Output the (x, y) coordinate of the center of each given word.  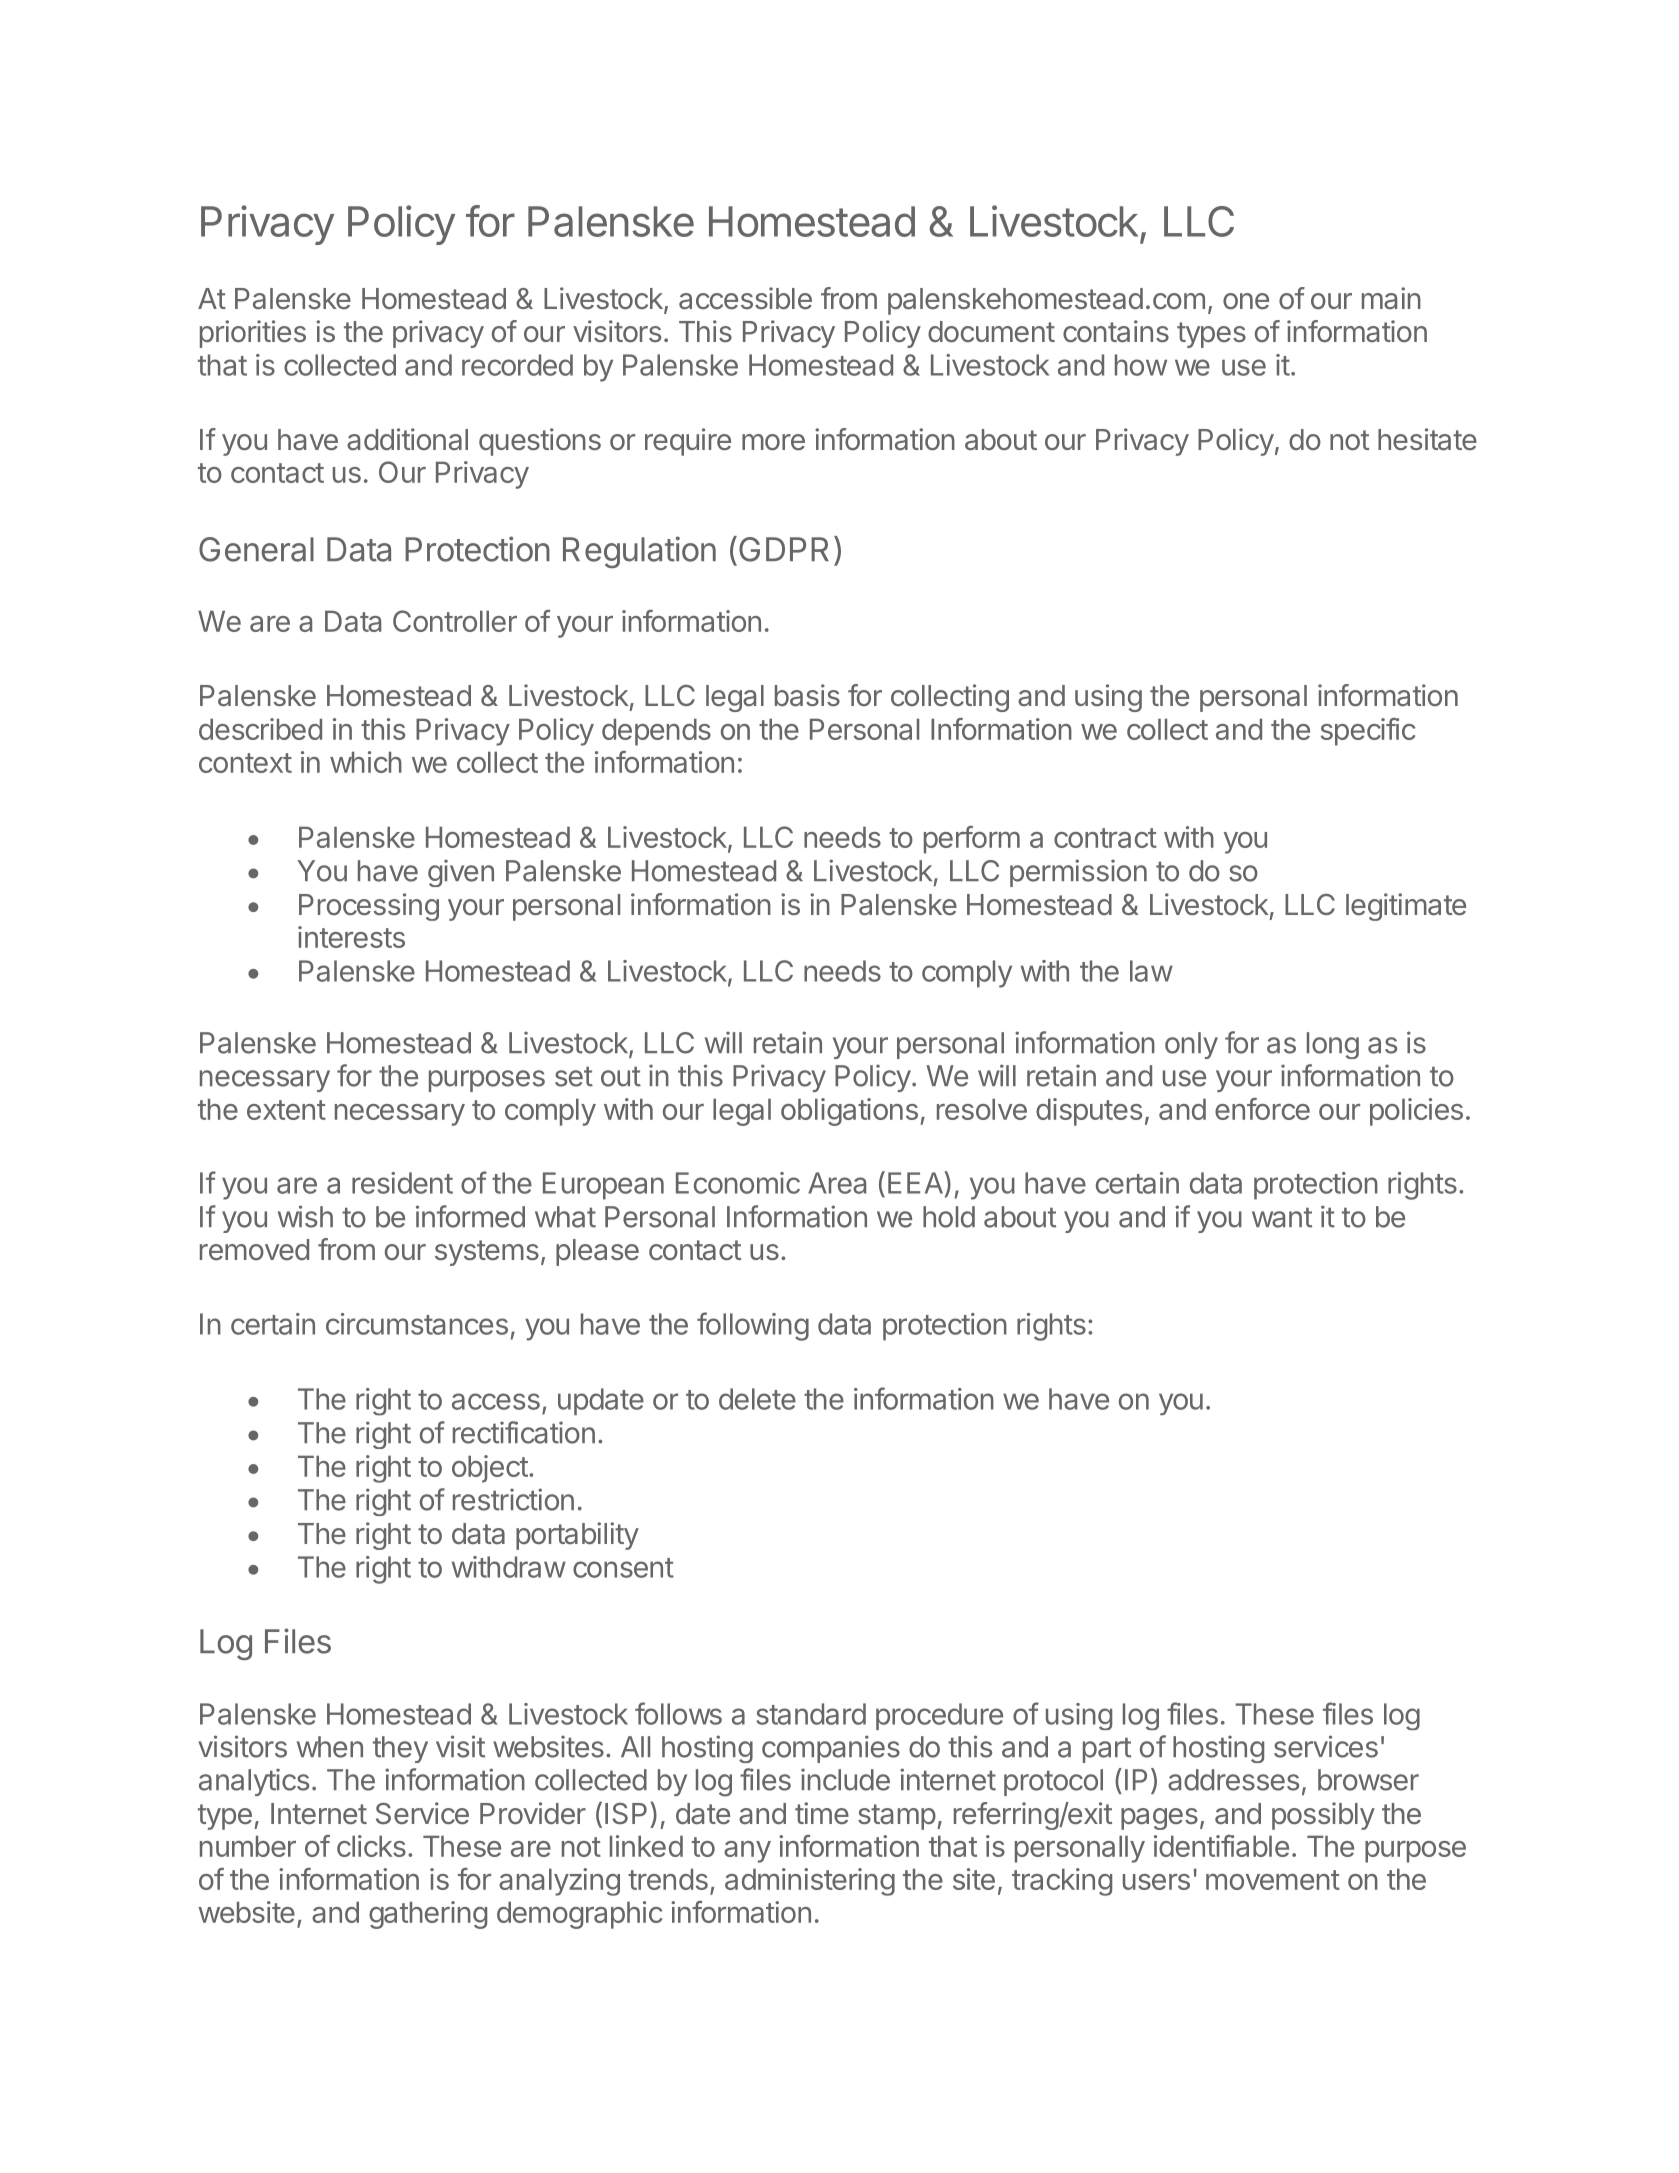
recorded (517, 365)
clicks (371, 1846)
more (773, 442)
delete (757, 1399)
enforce (1262, 1109)
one (1246, 301)
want (1282, 1217)
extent (286, 1110)
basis (807, 695)
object (490, 1469)
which (366, 762)
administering (810, 1882)
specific (1368, 732)
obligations (849, 1112)
